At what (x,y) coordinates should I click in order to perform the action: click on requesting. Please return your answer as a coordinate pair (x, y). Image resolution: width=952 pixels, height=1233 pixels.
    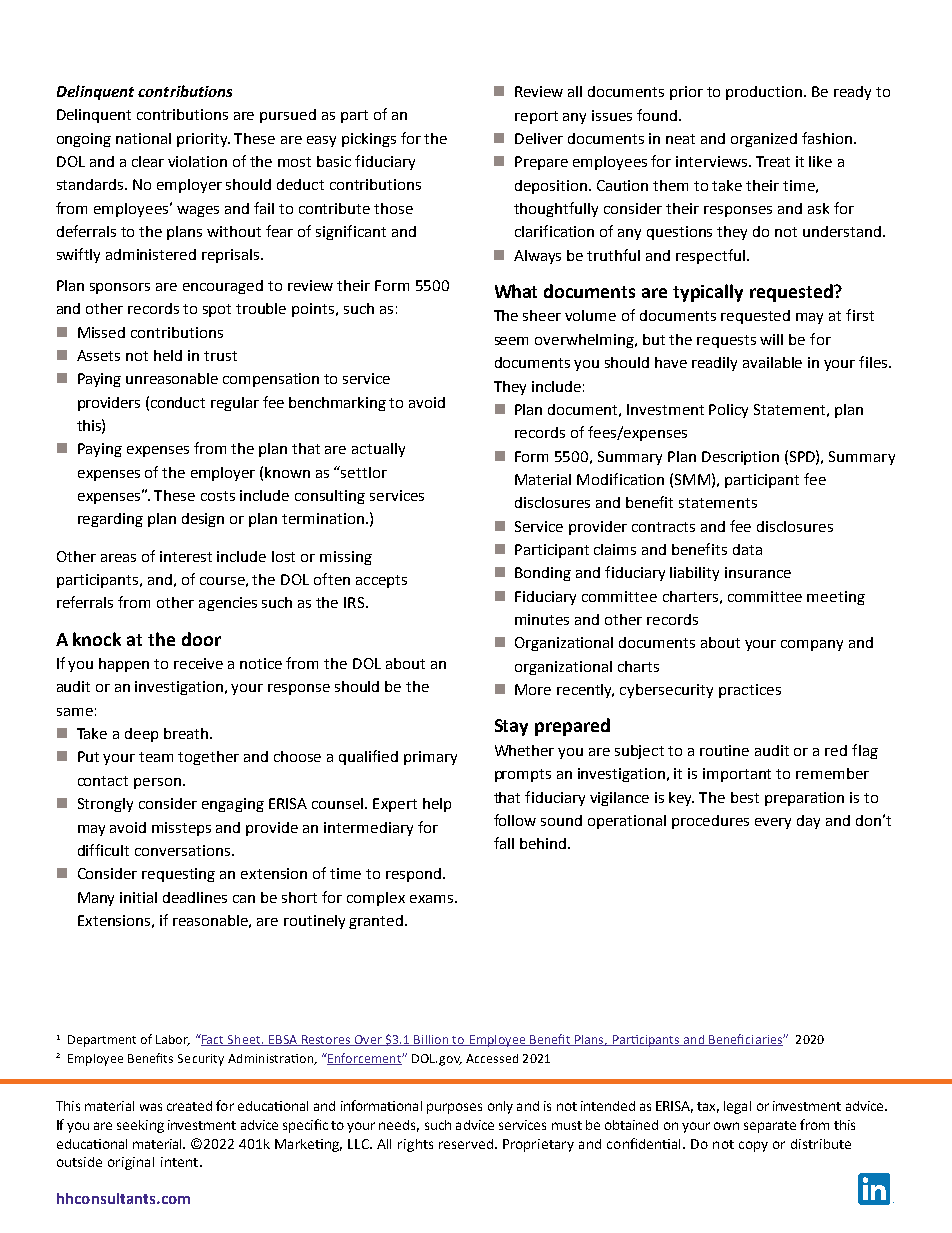
    Looking at the image, I should click on (178, 875).
